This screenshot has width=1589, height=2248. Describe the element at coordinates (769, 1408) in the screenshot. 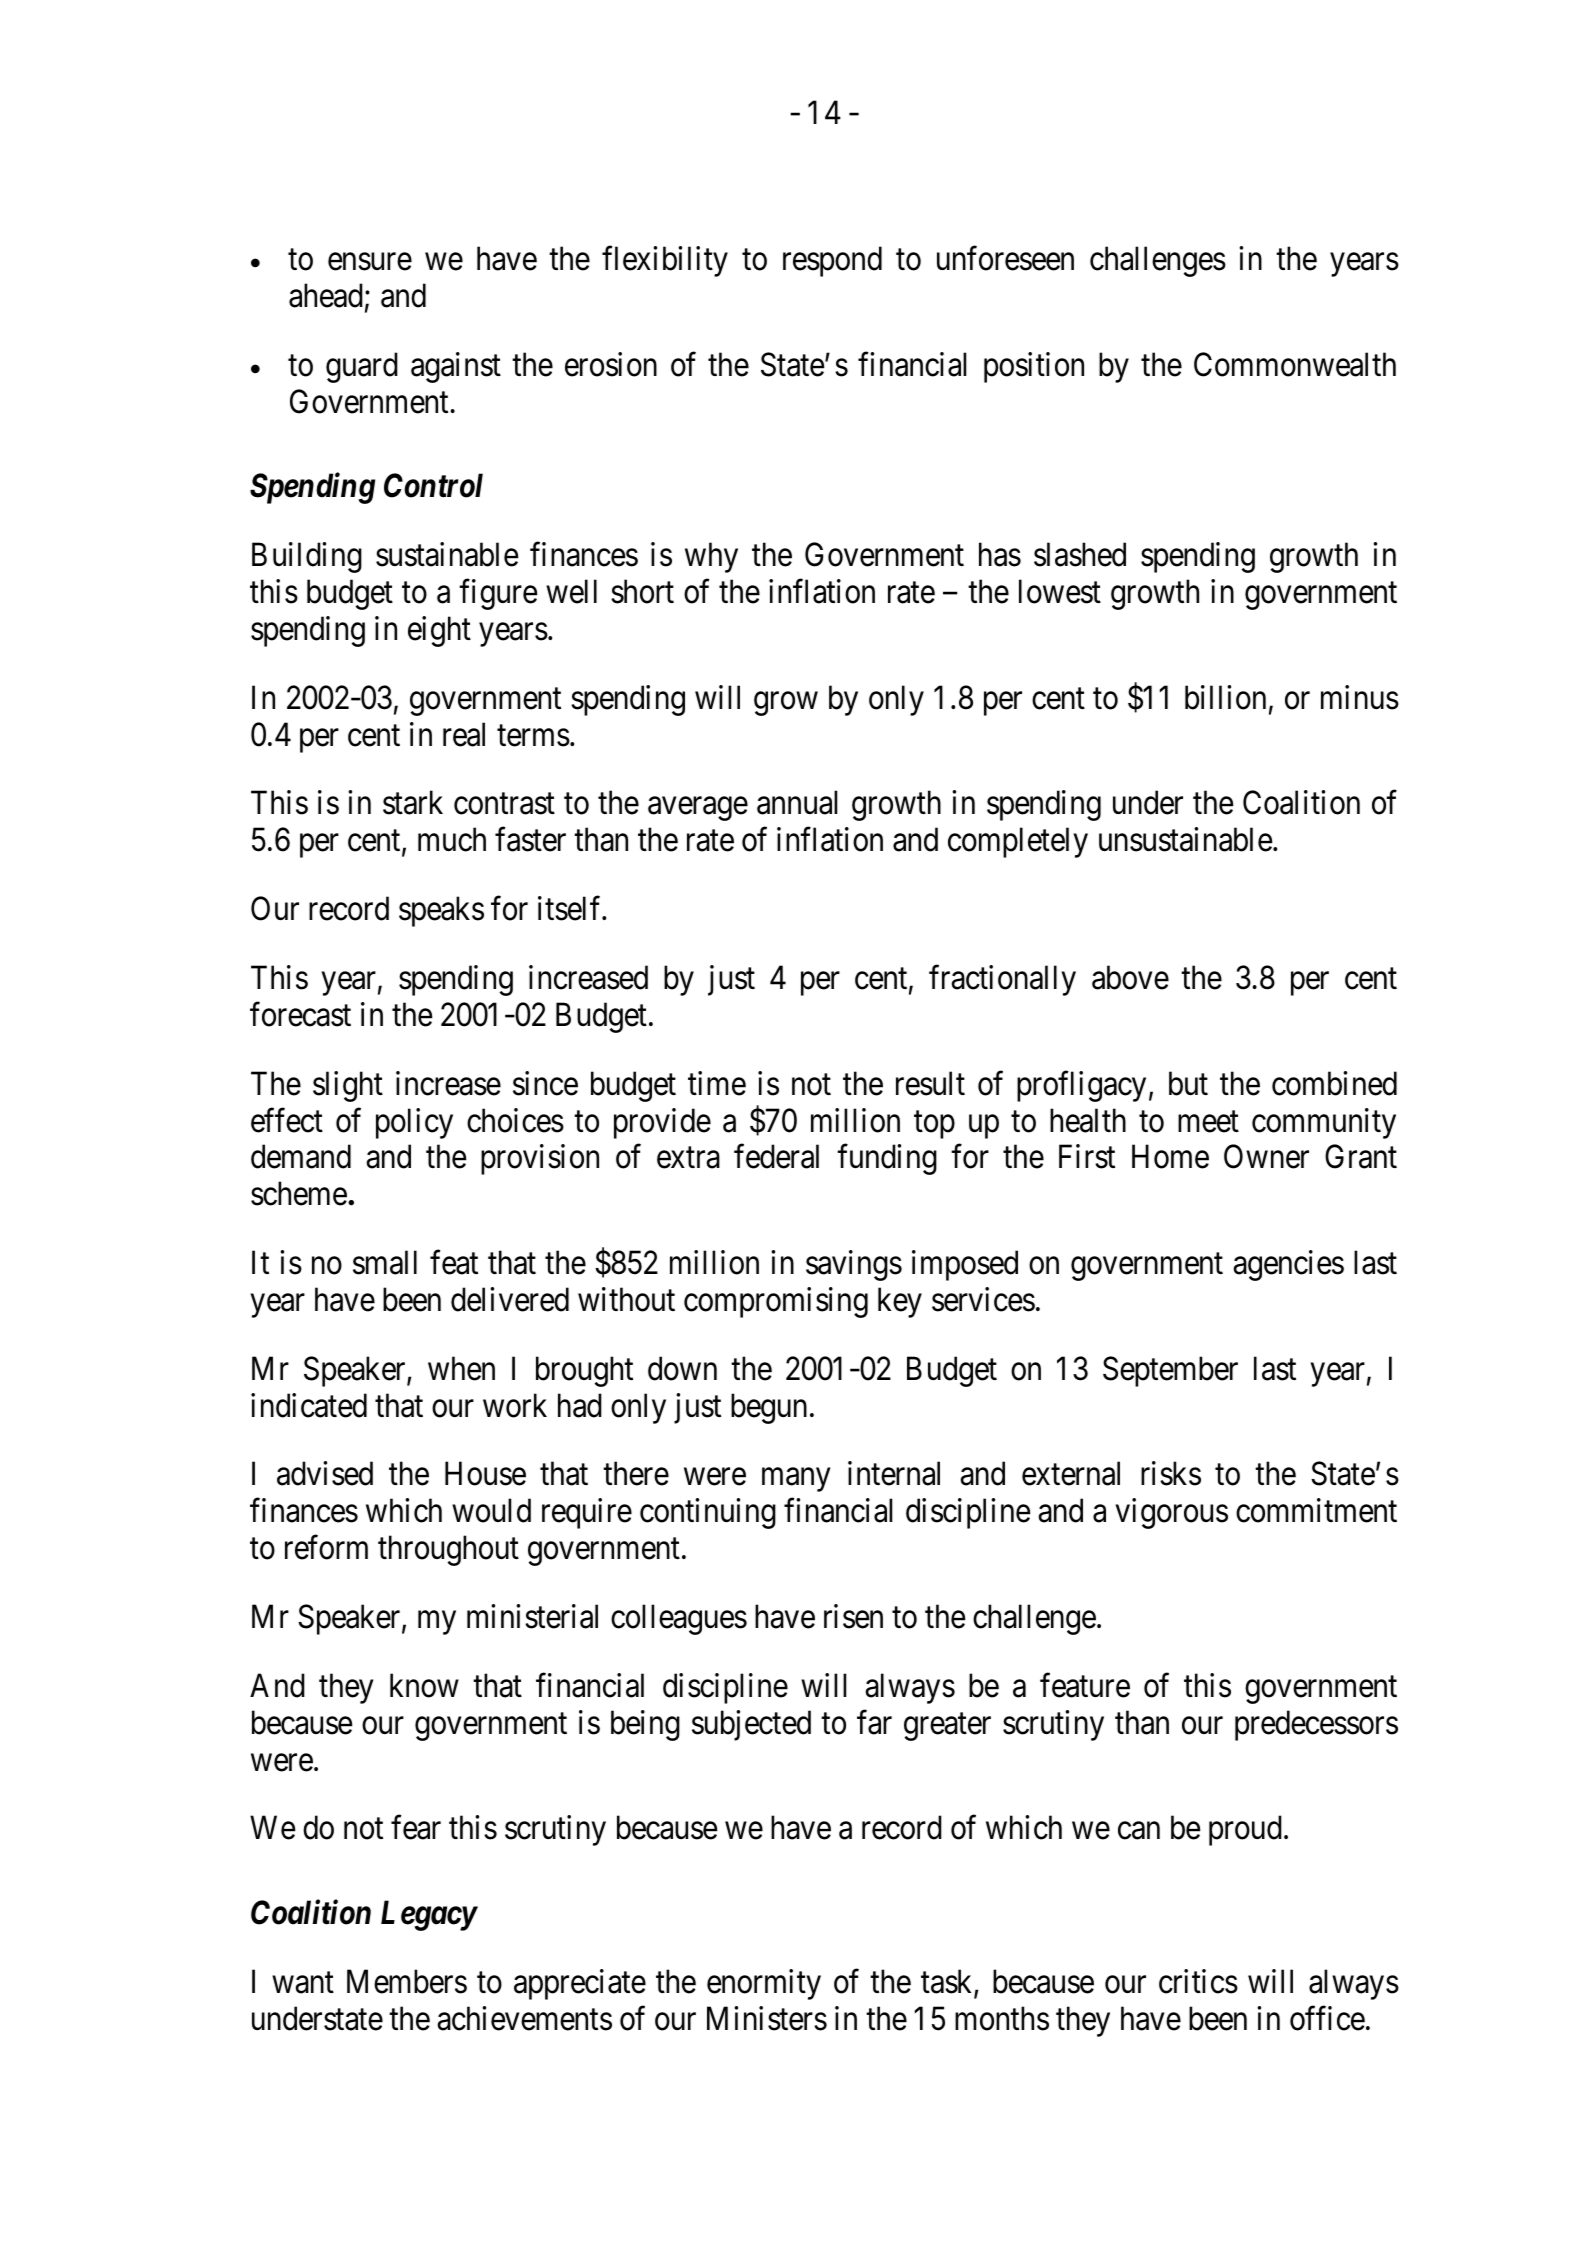

I see `begun` at that location.
